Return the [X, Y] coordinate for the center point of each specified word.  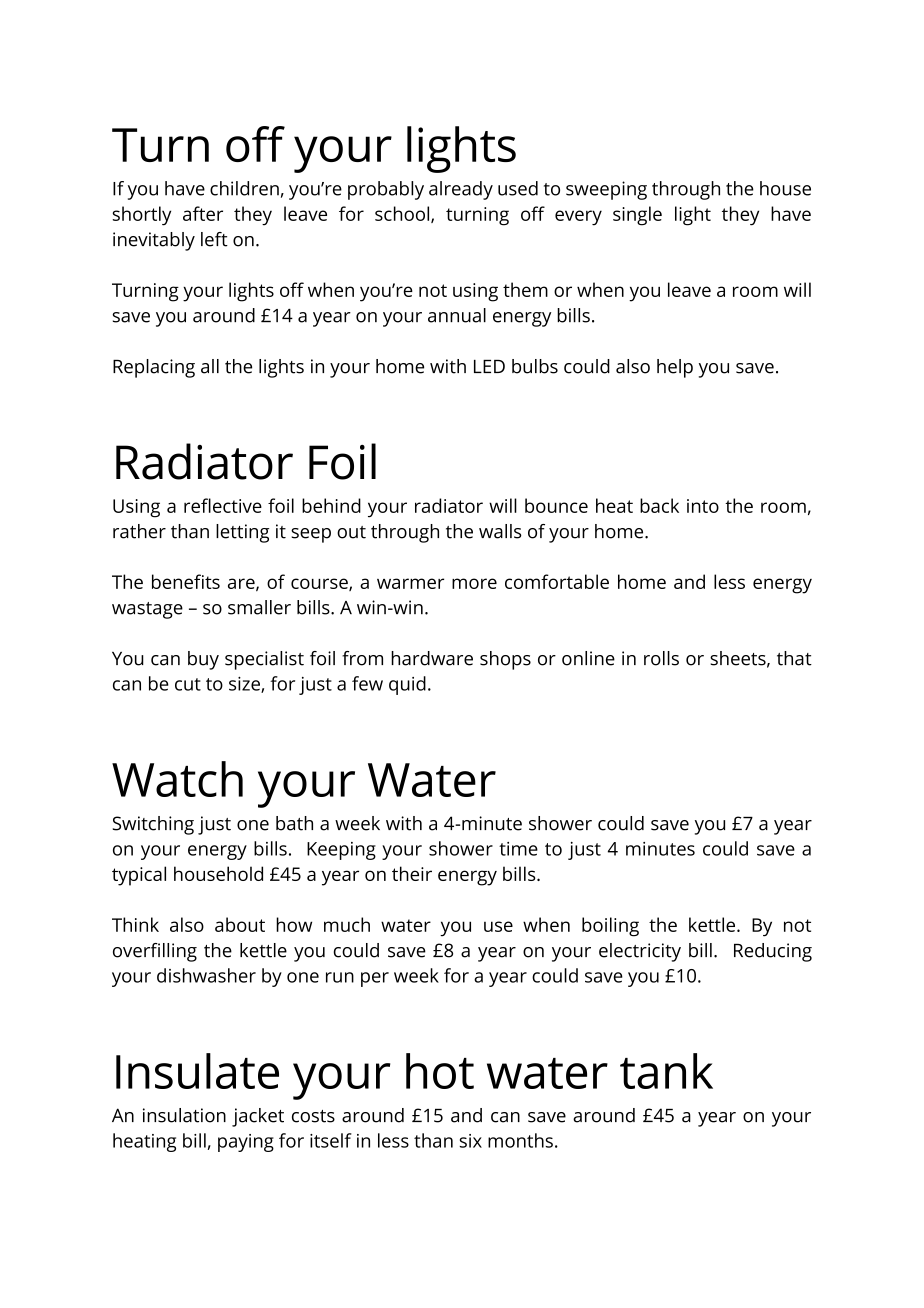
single [637, 216]
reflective [223, 505]
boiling [610, 927]
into [703, 506]
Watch [177, 779]
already [461, 190]
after [203, 213]
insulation [184, 1115]
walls [500, 531]
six [470, 1141]
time [518, 849]
